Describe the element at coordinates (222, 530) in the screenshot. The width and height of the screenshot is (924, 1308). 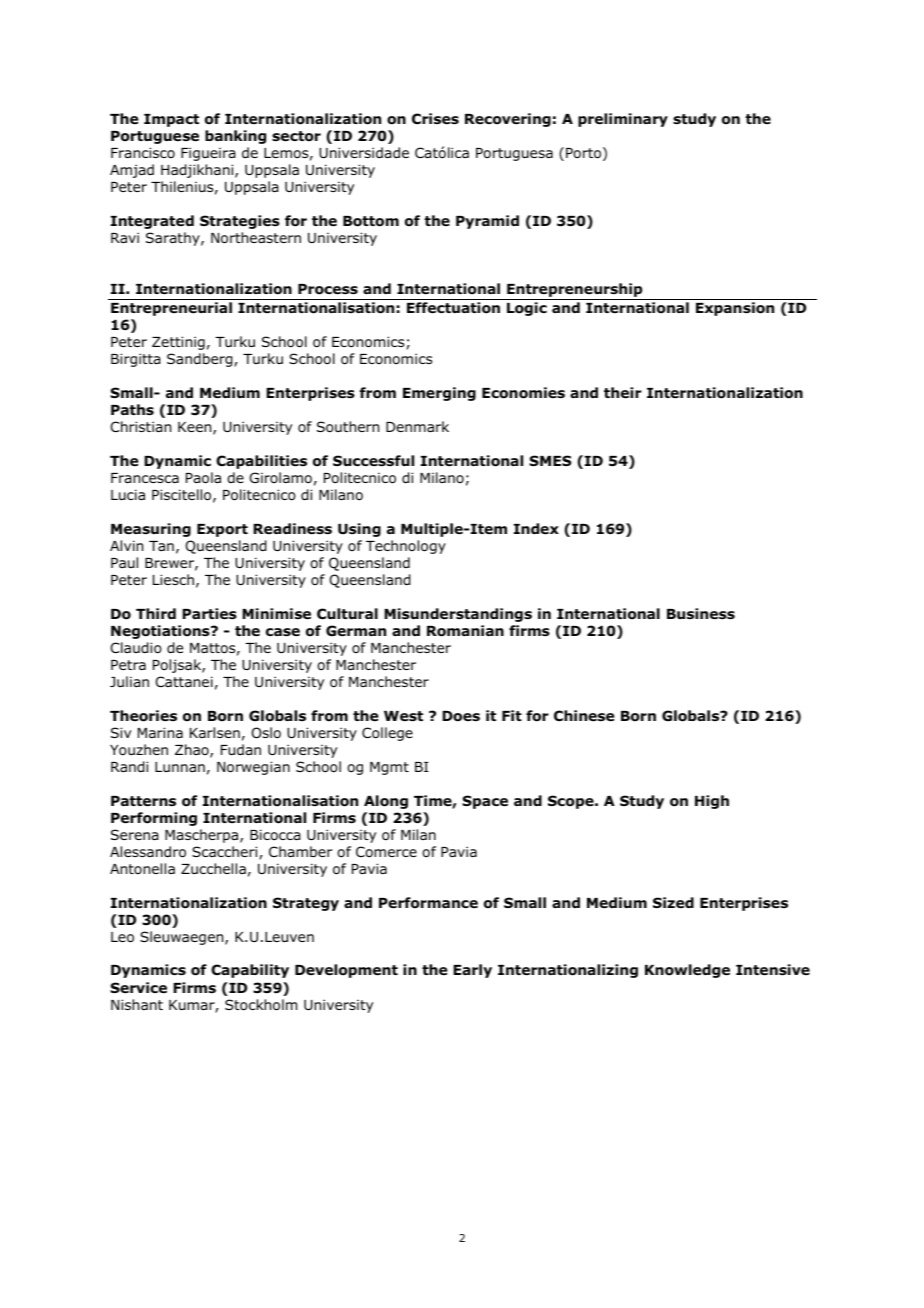
I see `Export` at that location.
